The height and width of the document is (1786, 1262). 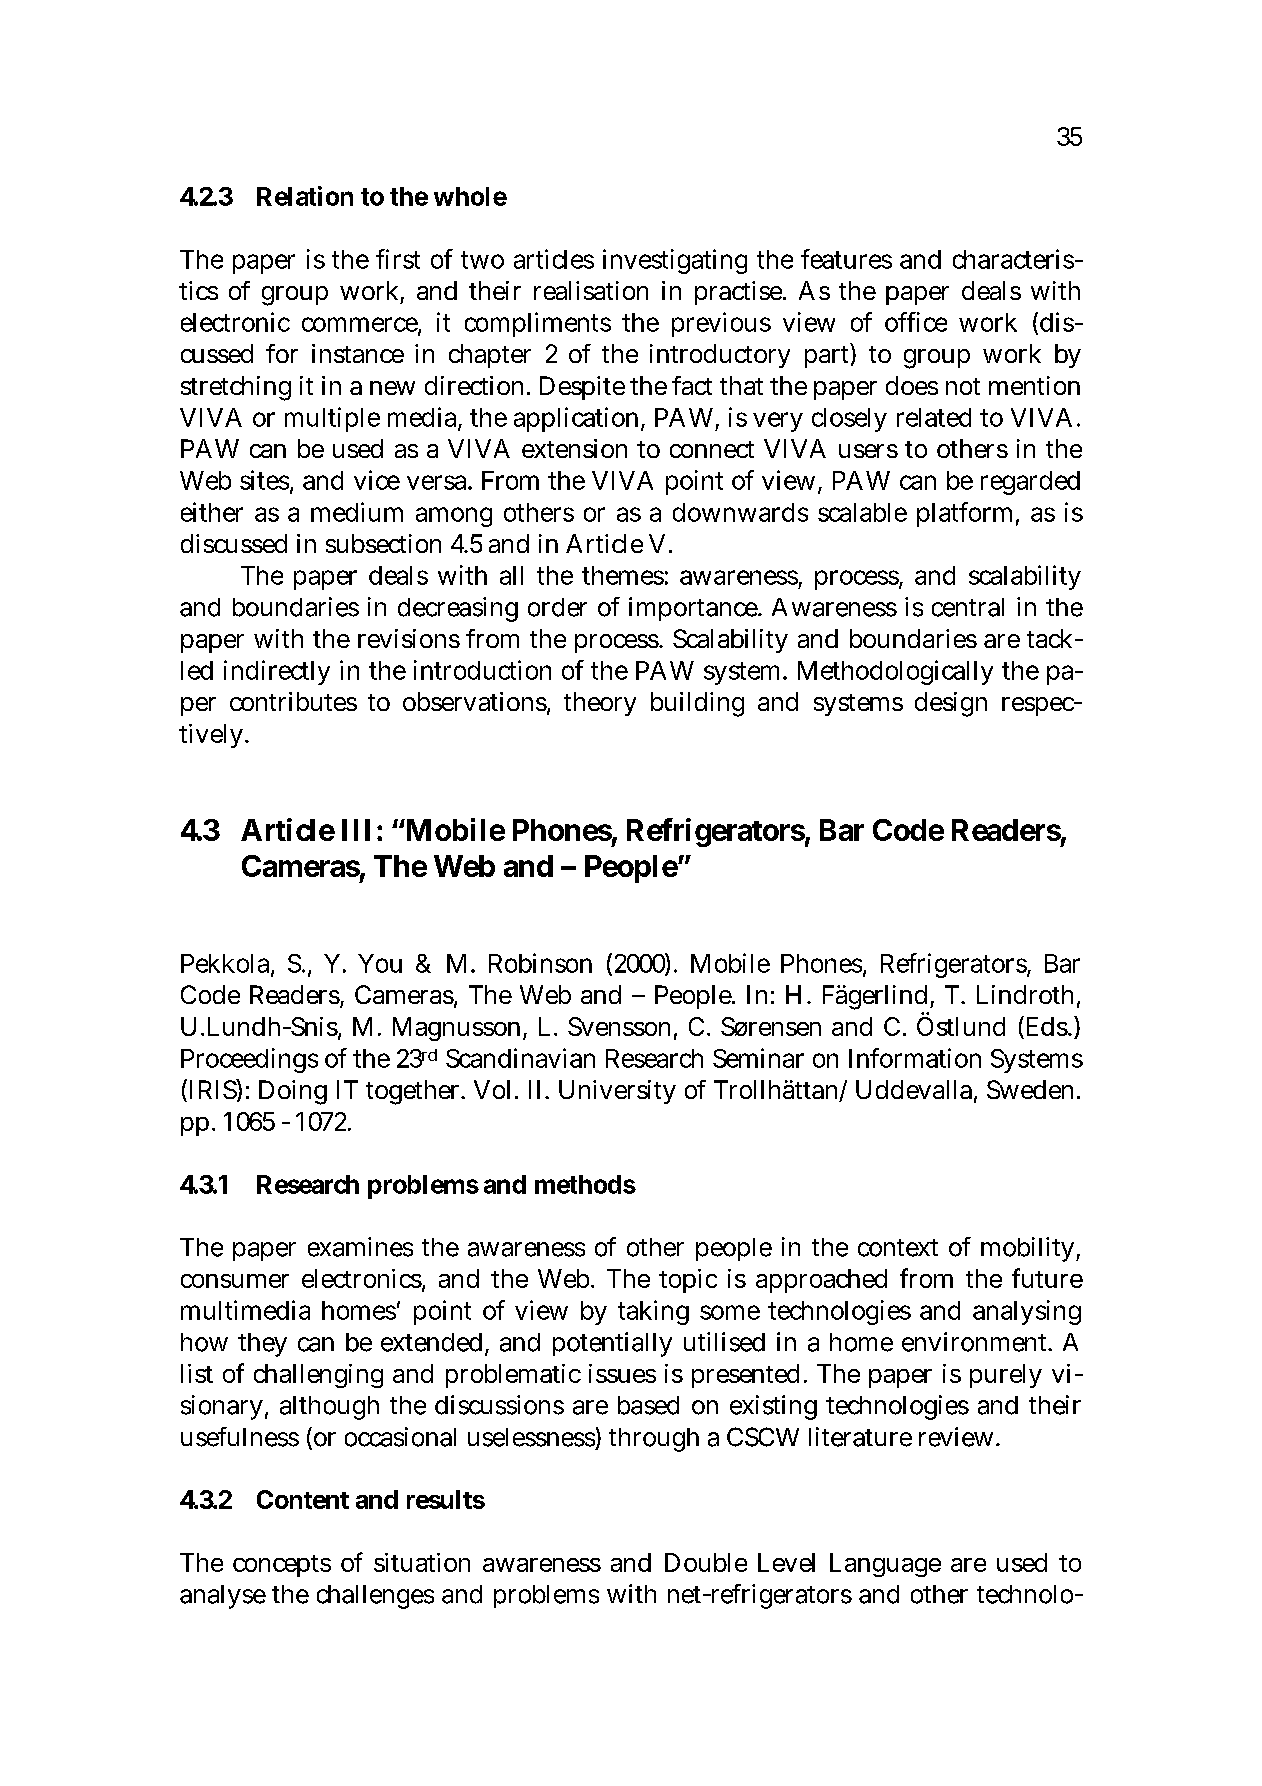 I want to click on theory, so click(x=600, y=704).
